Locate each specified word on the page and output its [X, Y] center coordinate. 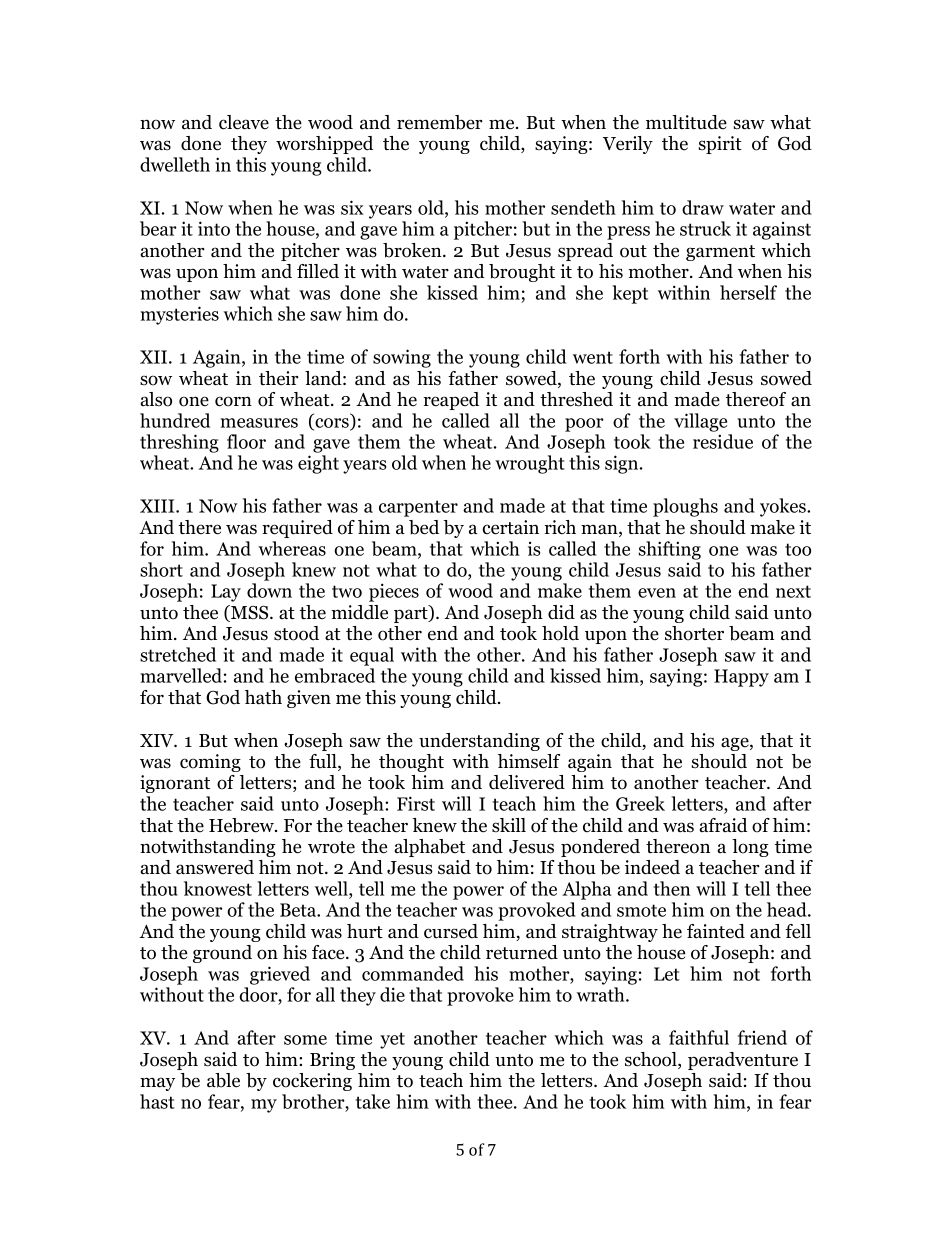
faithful [699, 1037]
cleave [244, 122]
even [657, 593]
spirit [720, 145]
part [412, 614]
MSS [250, 613]
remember [440, 122]
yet [392, 1040]
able [223, 1080]
